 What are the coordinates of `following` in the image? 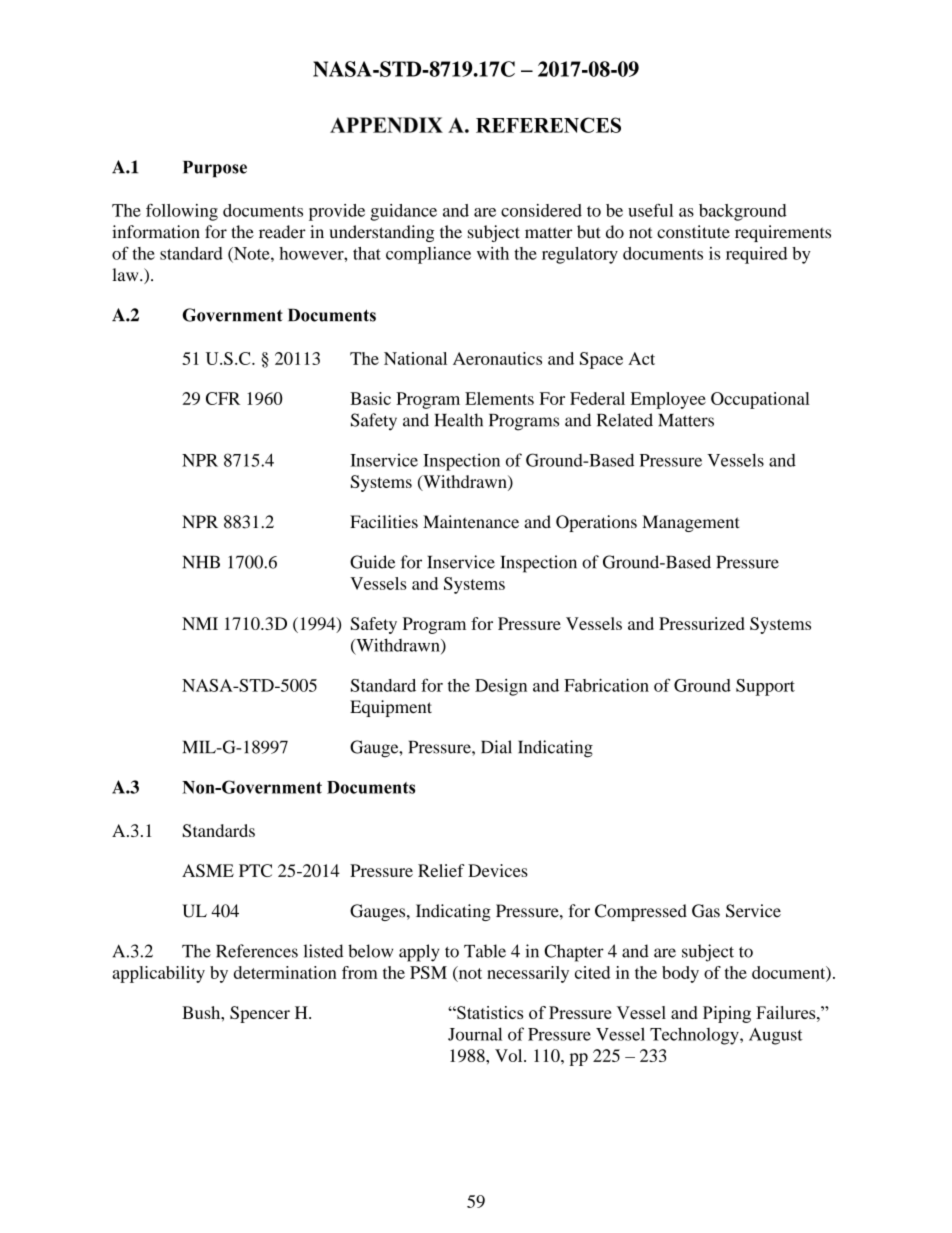 It's located at (182, 212).
